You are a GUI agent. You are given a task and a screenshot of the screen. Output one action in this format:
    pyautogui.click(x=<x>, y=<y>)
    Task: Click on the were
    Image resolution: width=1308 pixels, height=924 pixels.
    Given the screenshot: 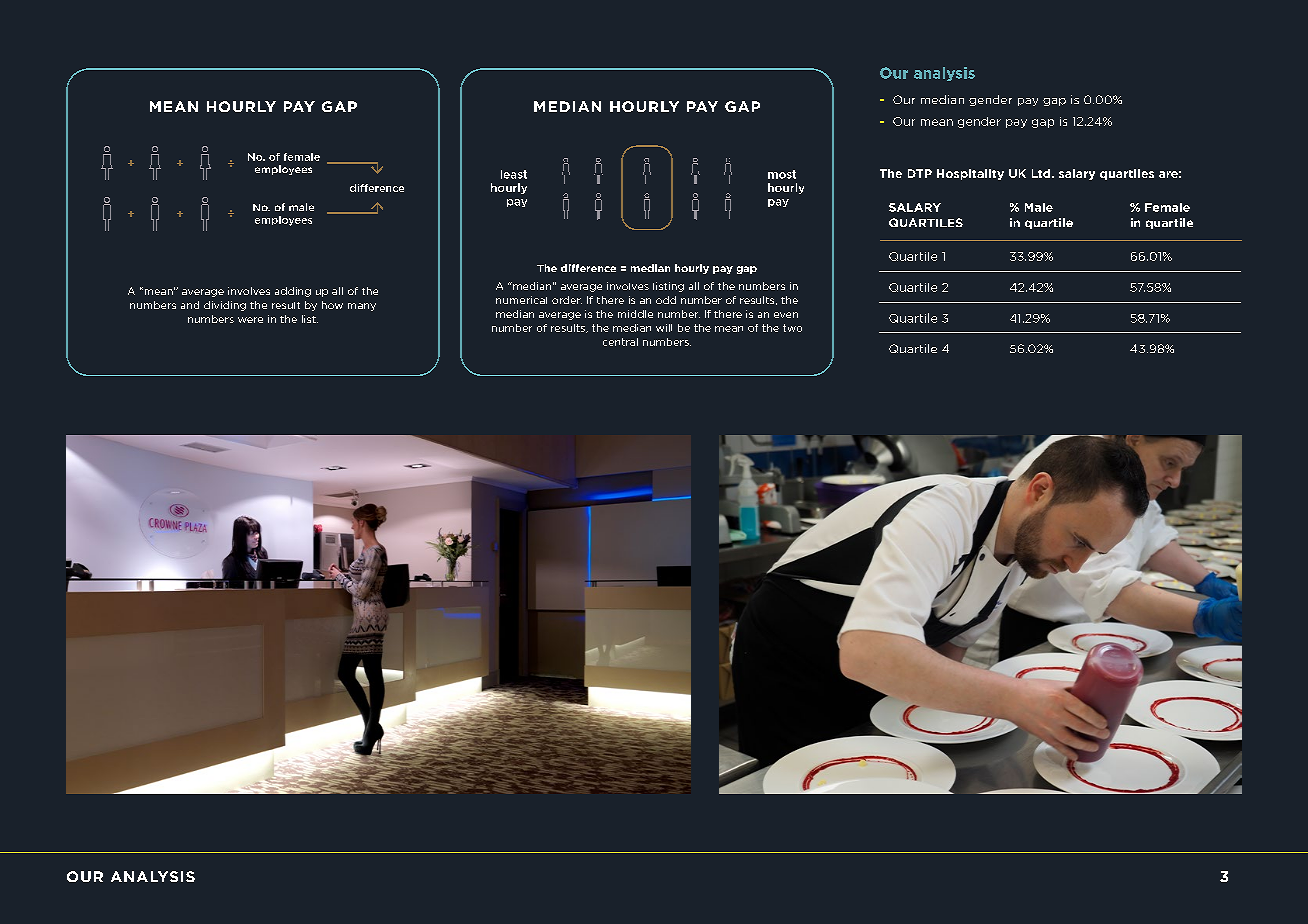 What is the action you would take?
    pyautogui.click(x=250, y=320)
